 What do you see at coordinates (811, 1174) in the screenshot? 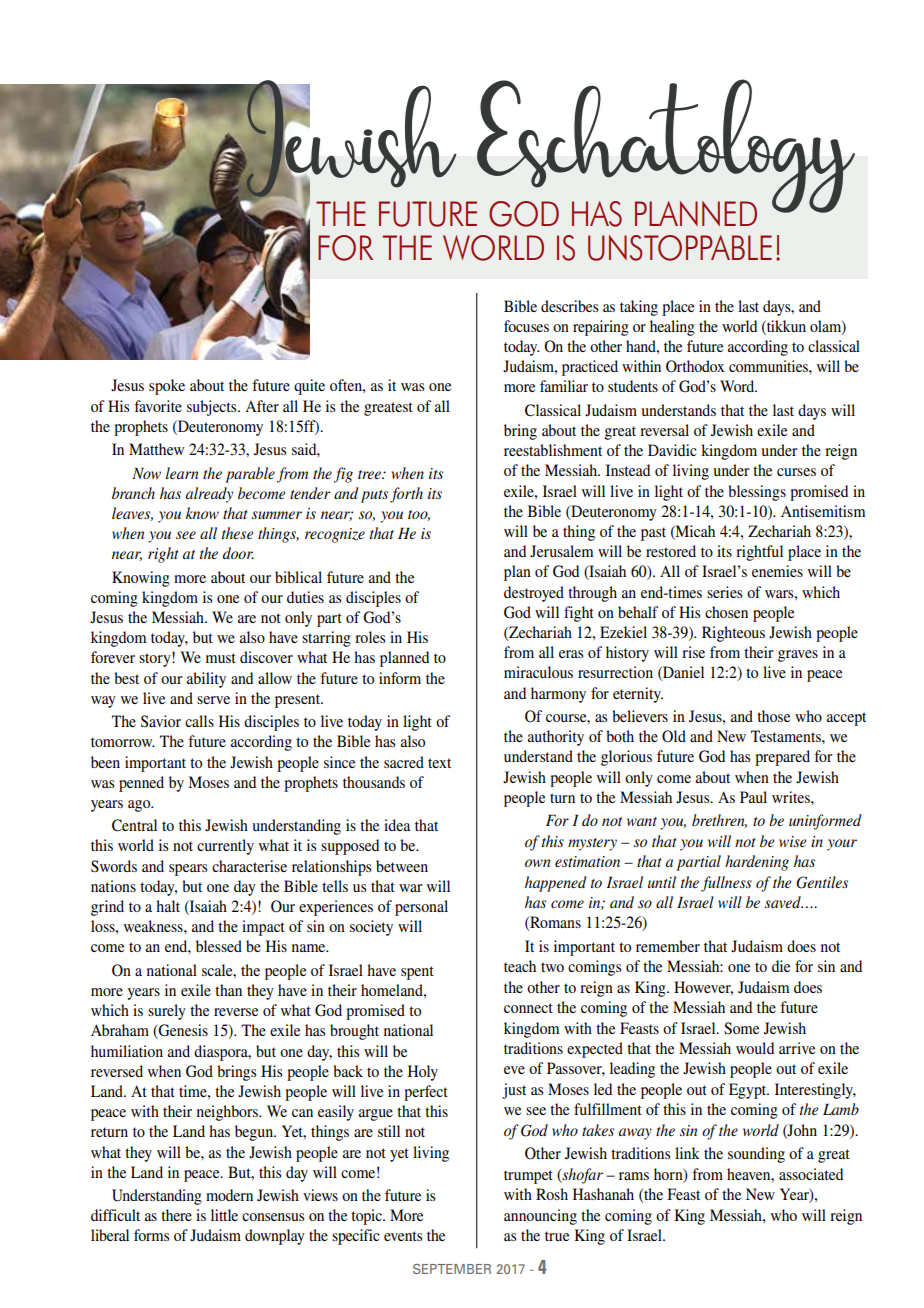
I see `associated` at bounding box center [811, 1174].
